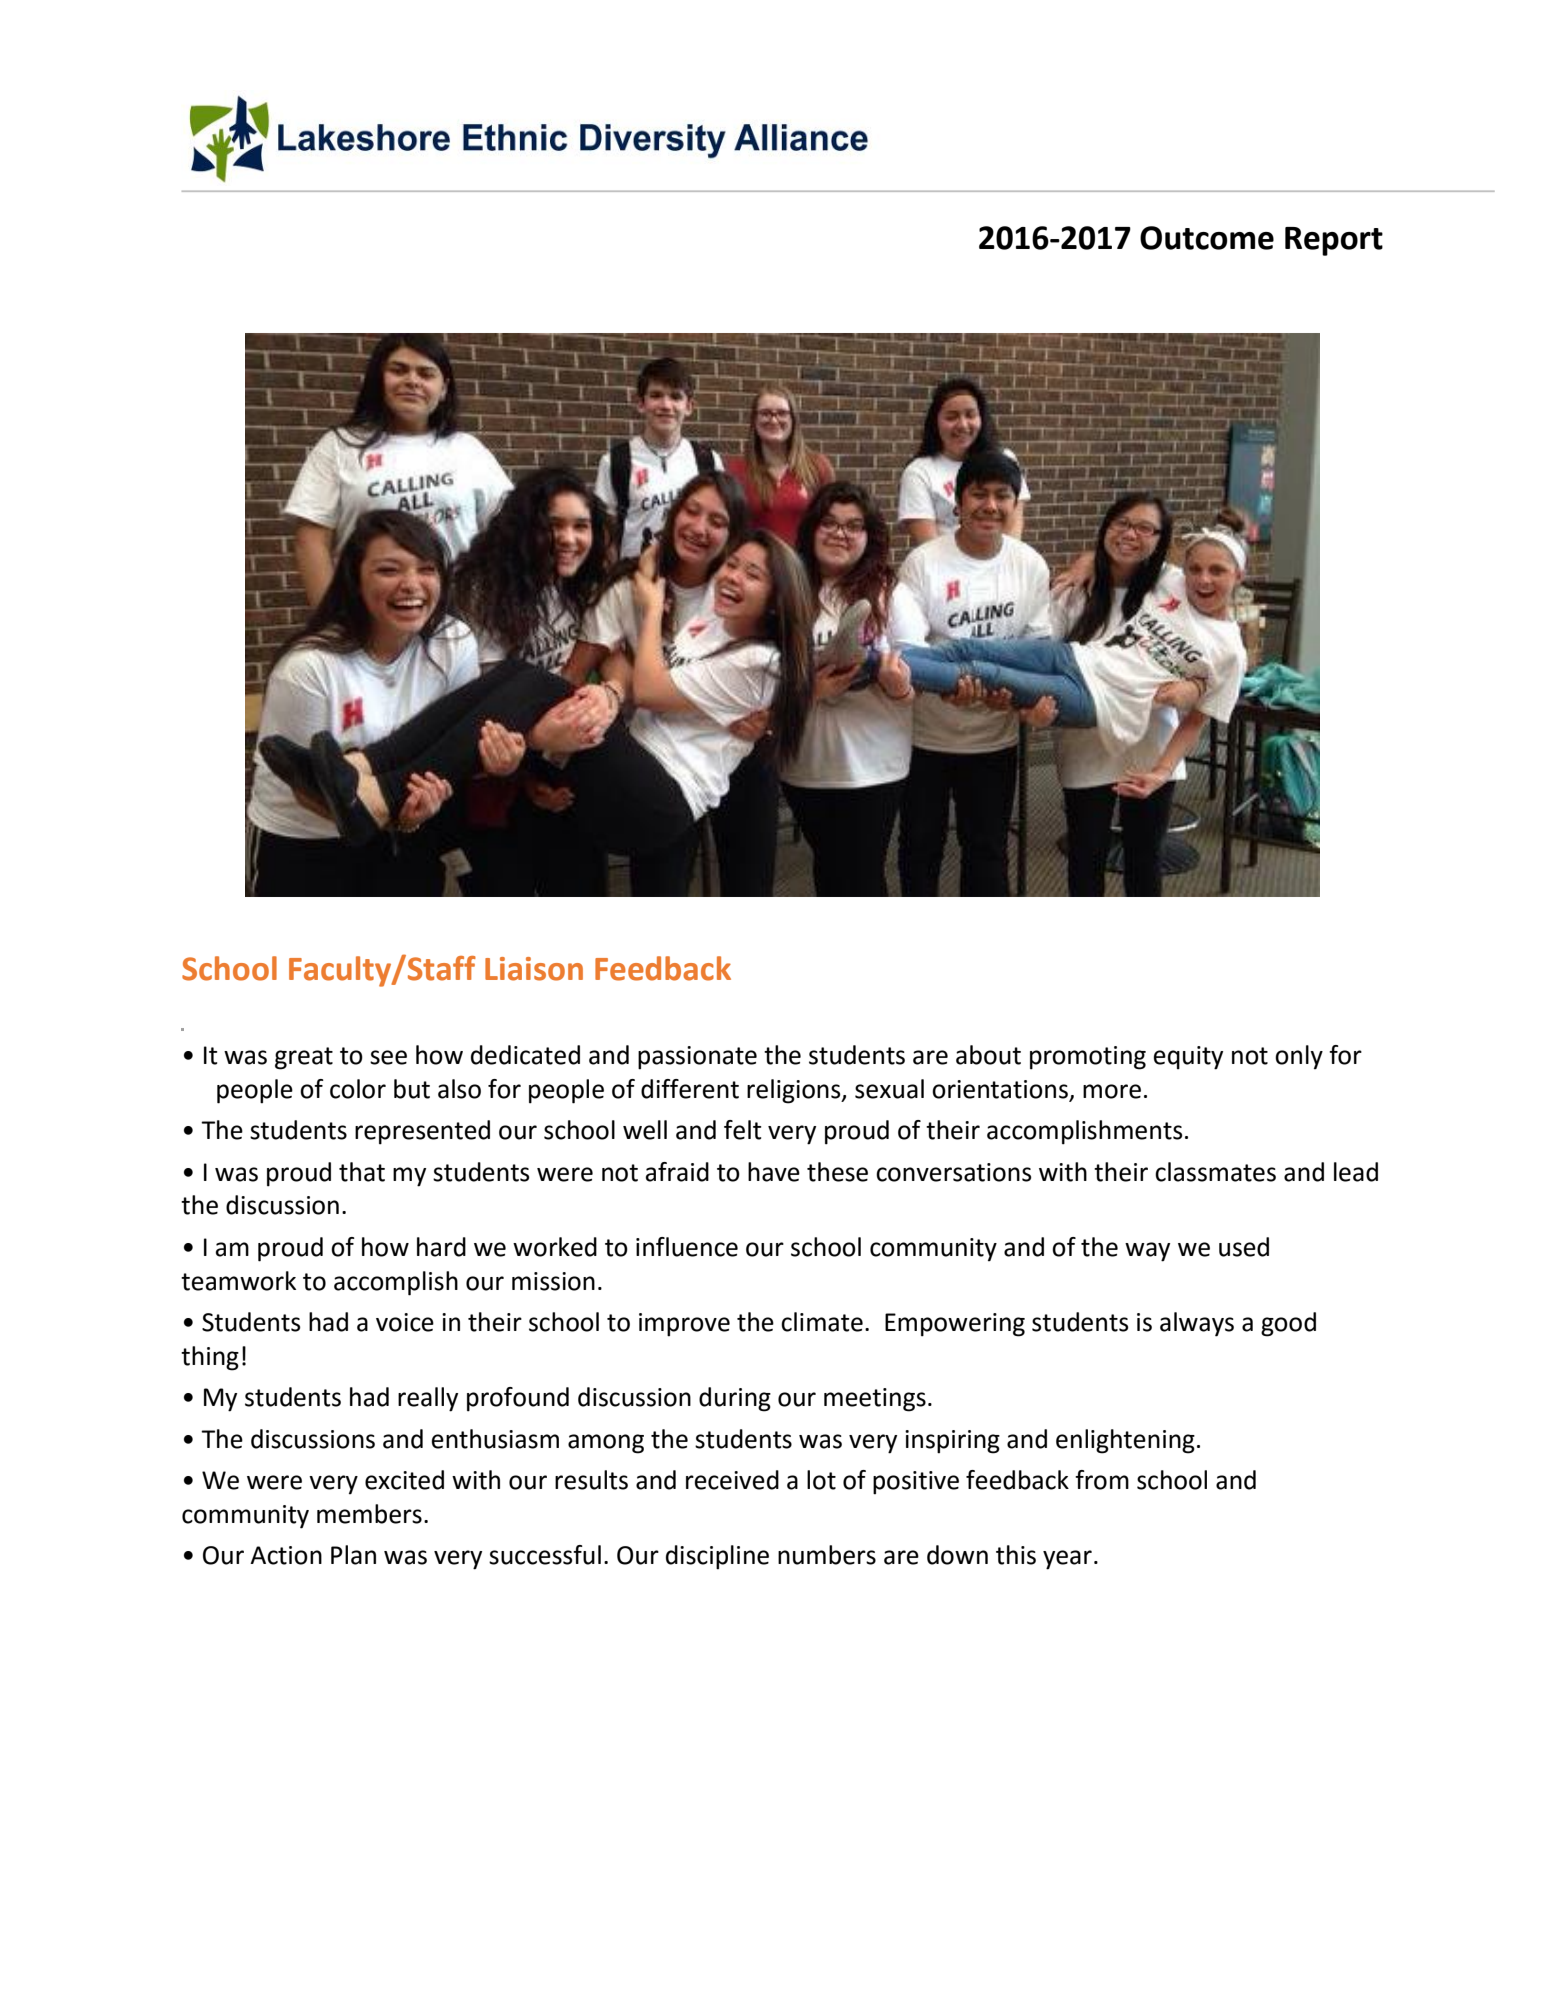 This screenshot has height=1996, width=1542. I want to click on equity, so click(1188, 1058).
